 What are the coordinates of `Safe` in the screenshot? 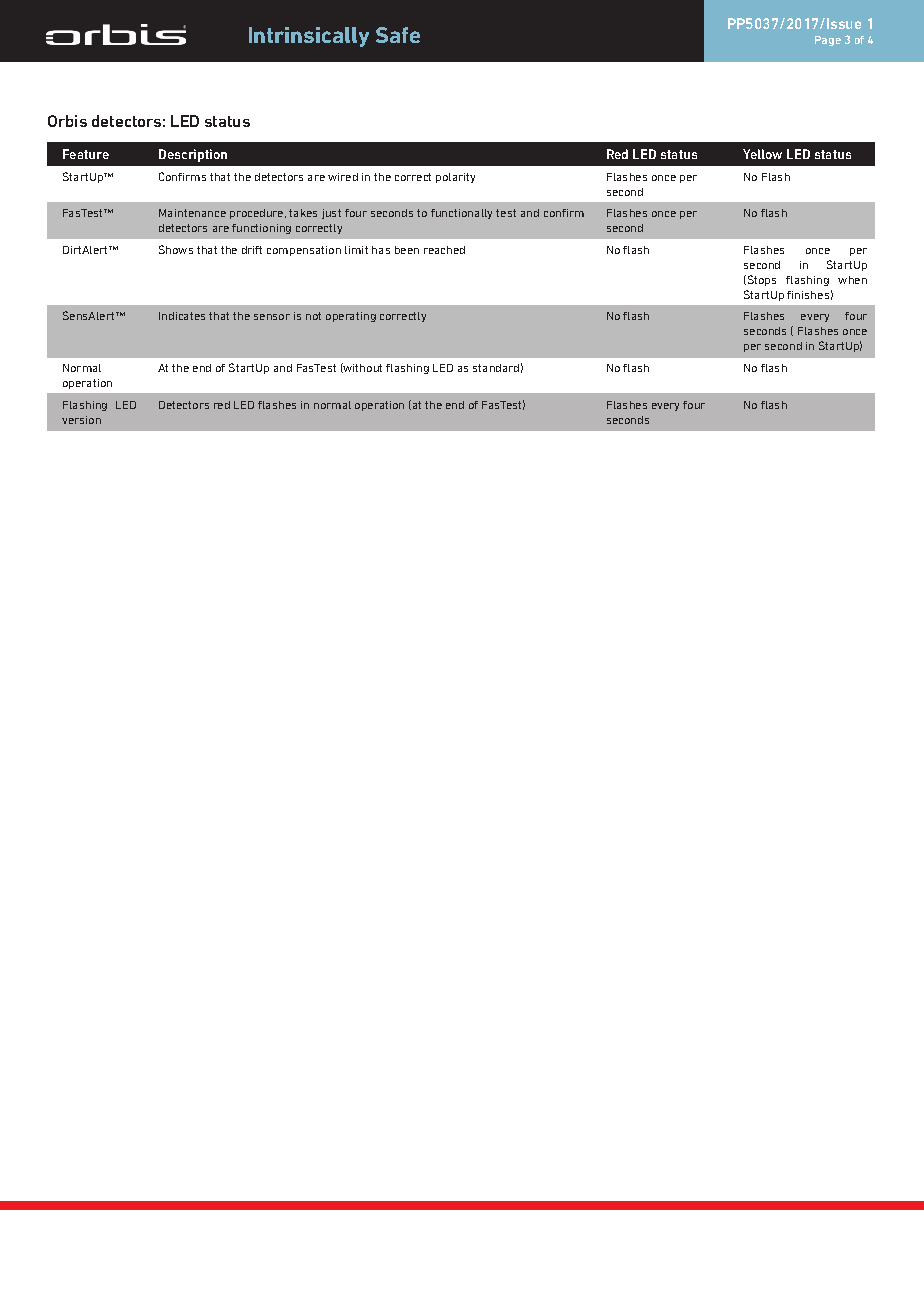 It's located at (398, 35).
